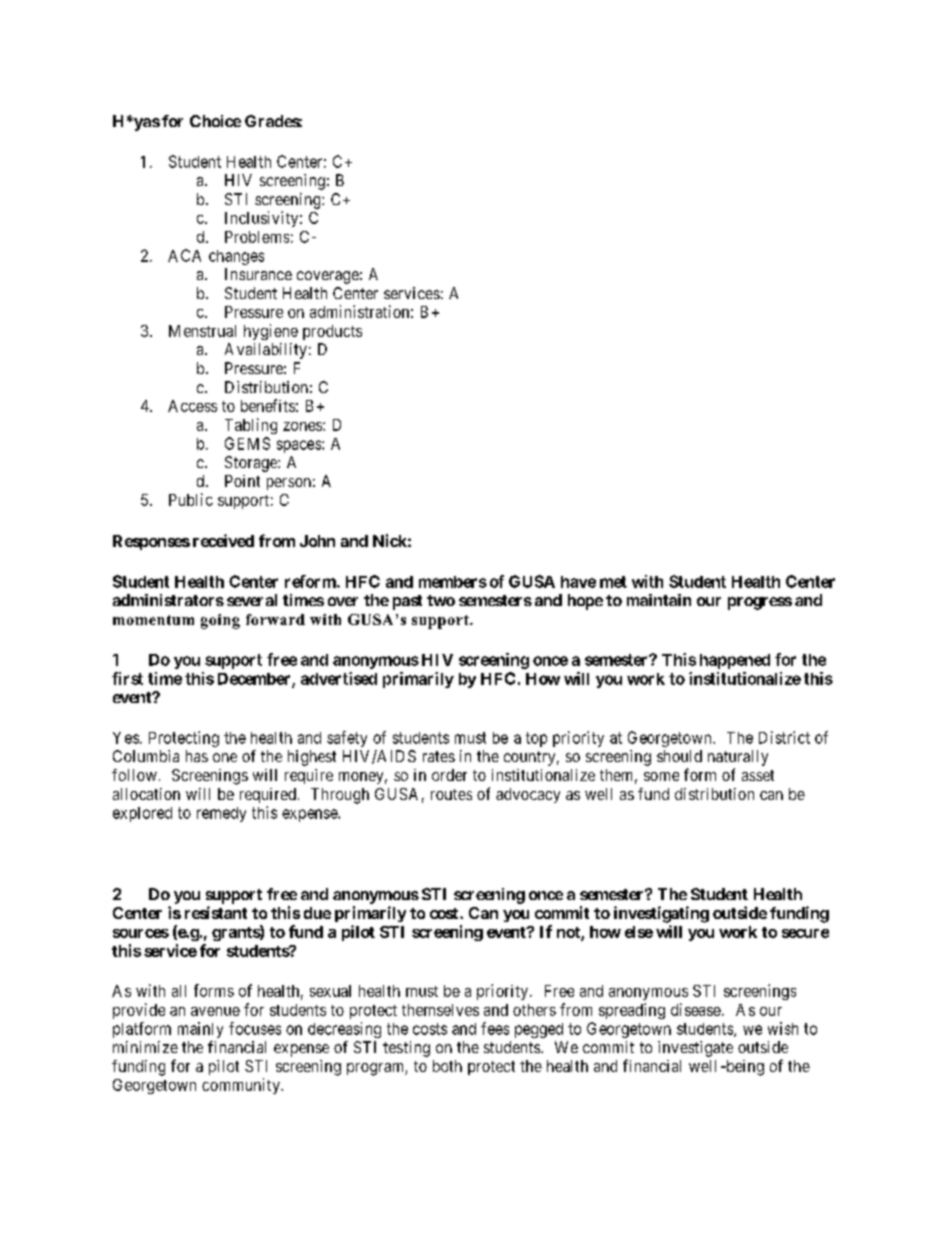 This screenshot has width=952, height=1233. Describe the element at coordinates (441, 600) in the screenshot. I see `two` at that location.
